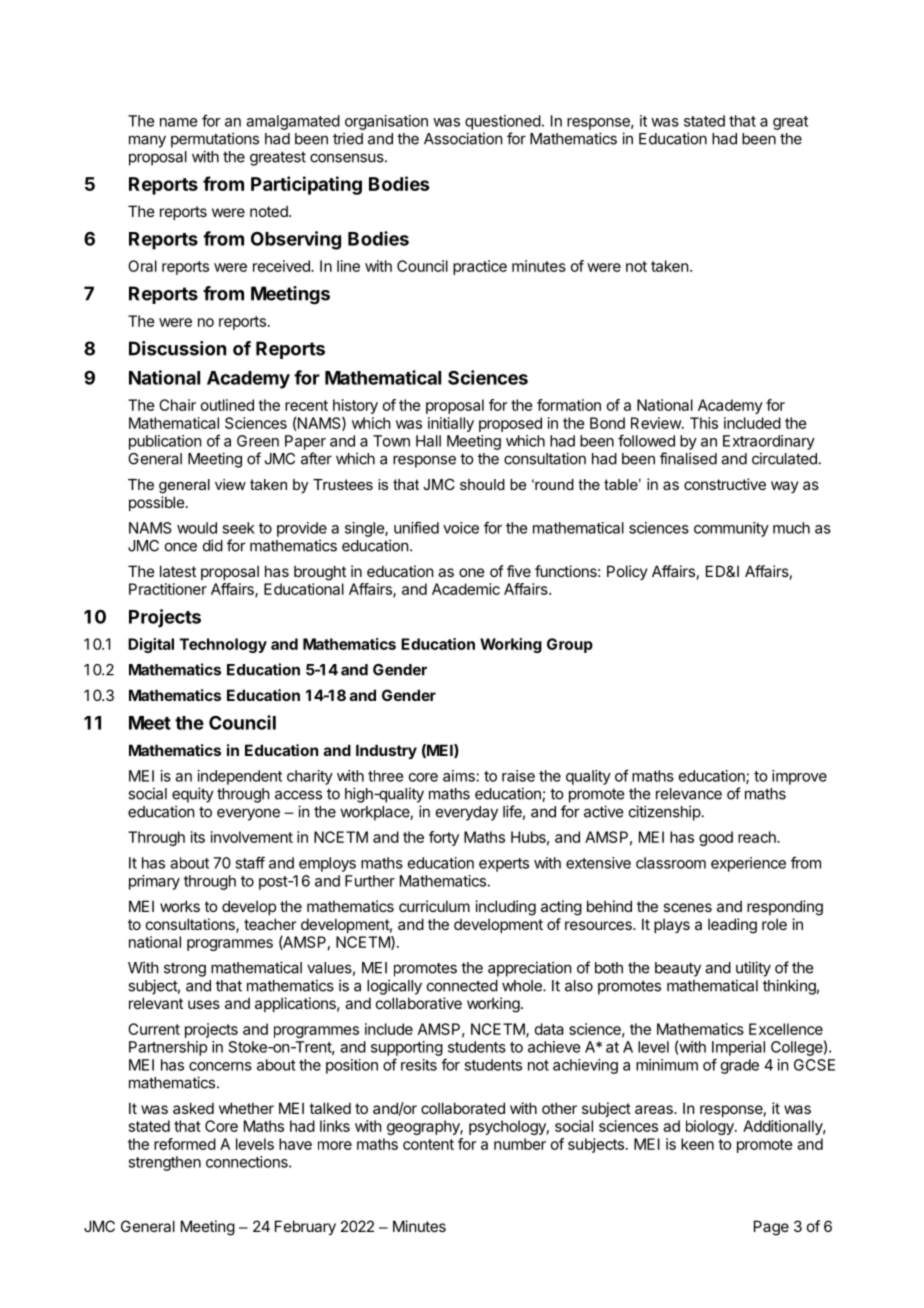  I want to click on connections, so click(248, 1162).
